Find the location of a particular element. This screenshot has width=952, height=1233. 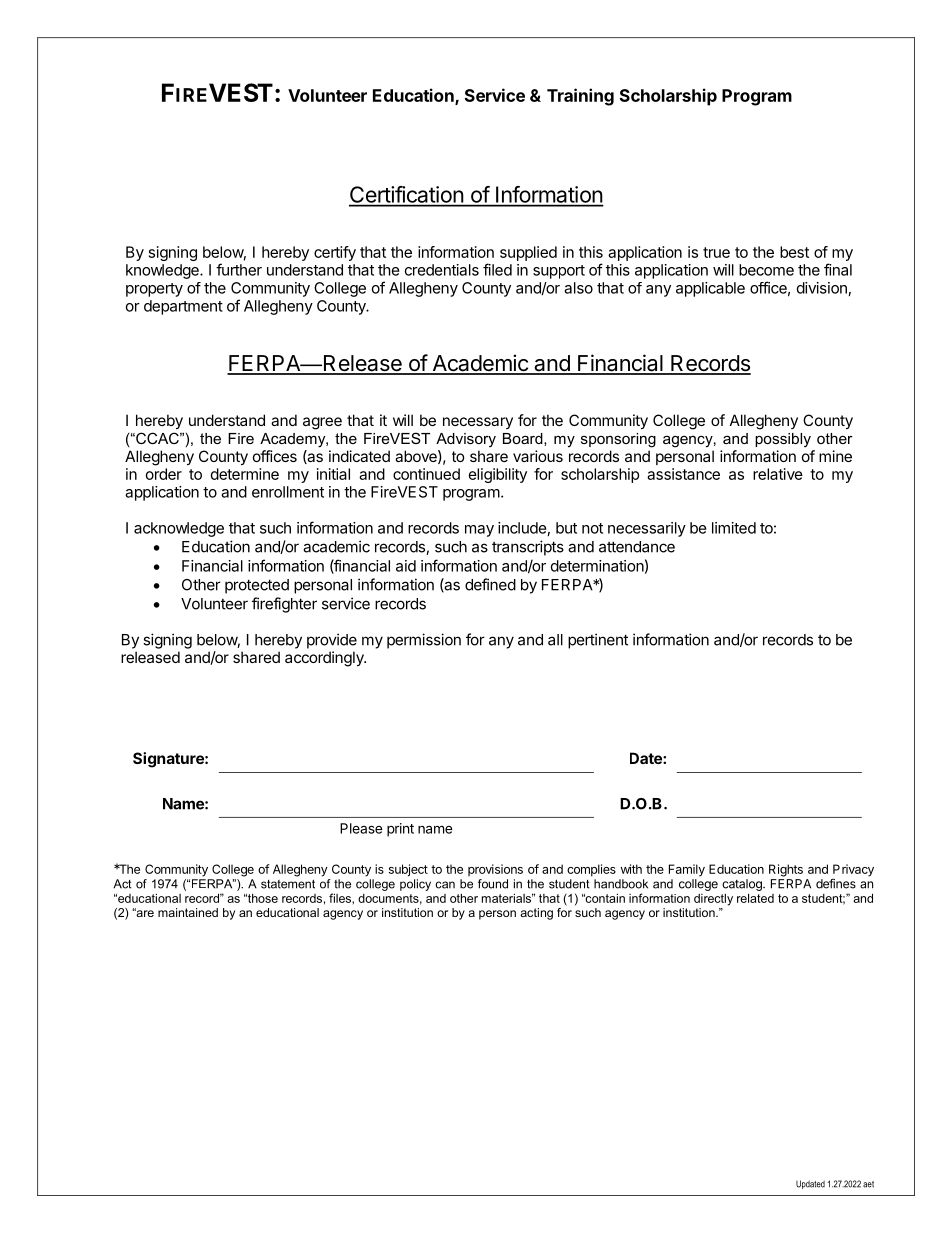

related is located at coordinates (755, 898).
